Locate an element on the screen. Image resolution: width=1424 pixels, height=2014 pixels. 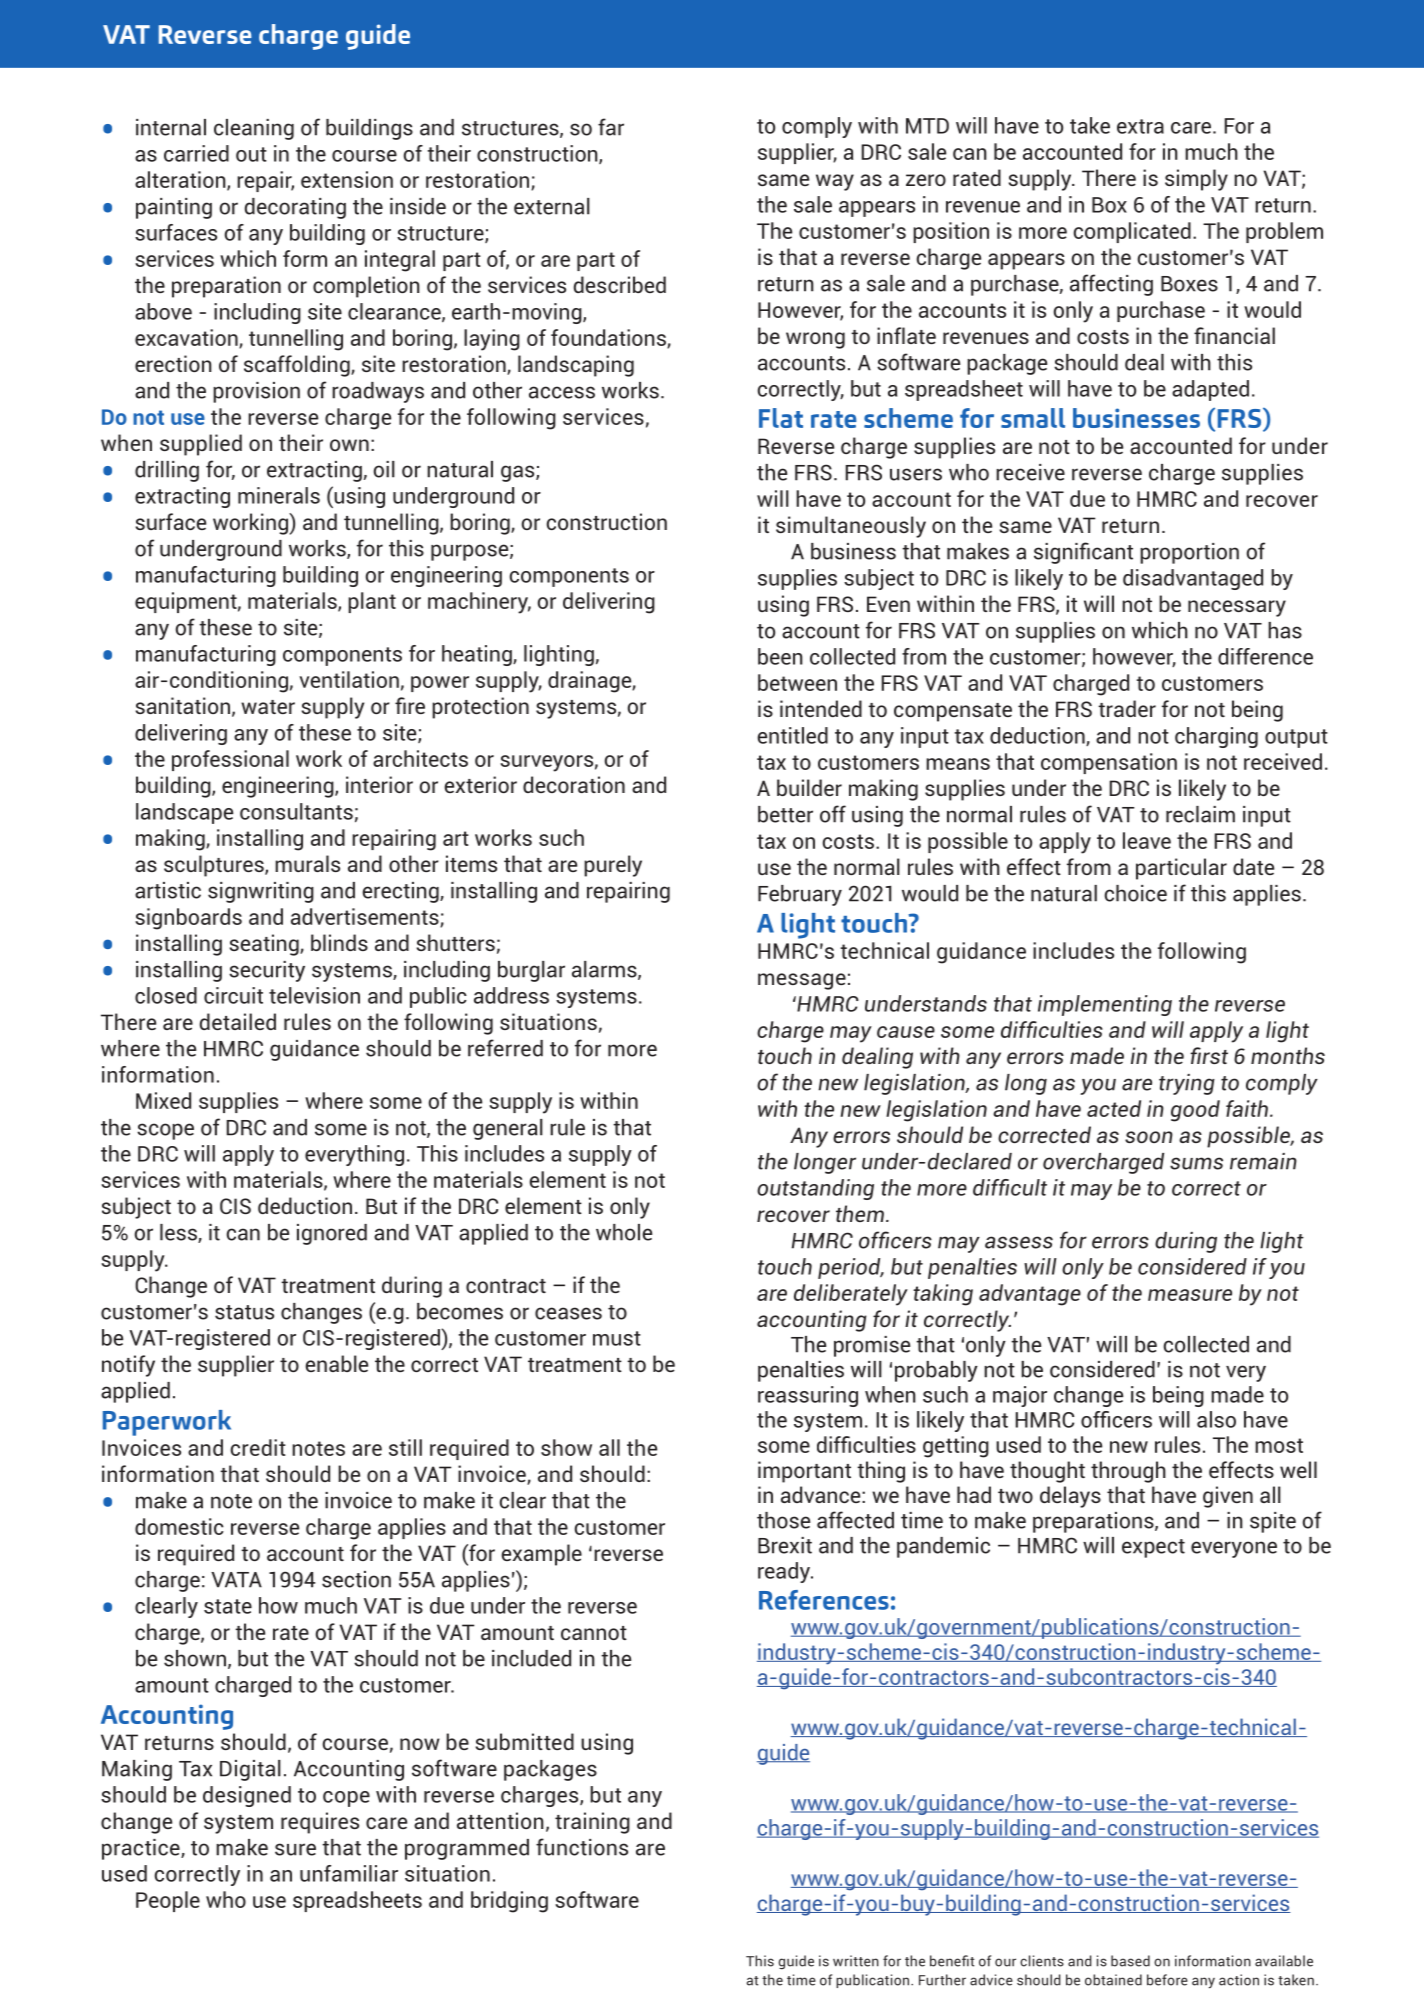
far is located at coordinates (611, 127).
